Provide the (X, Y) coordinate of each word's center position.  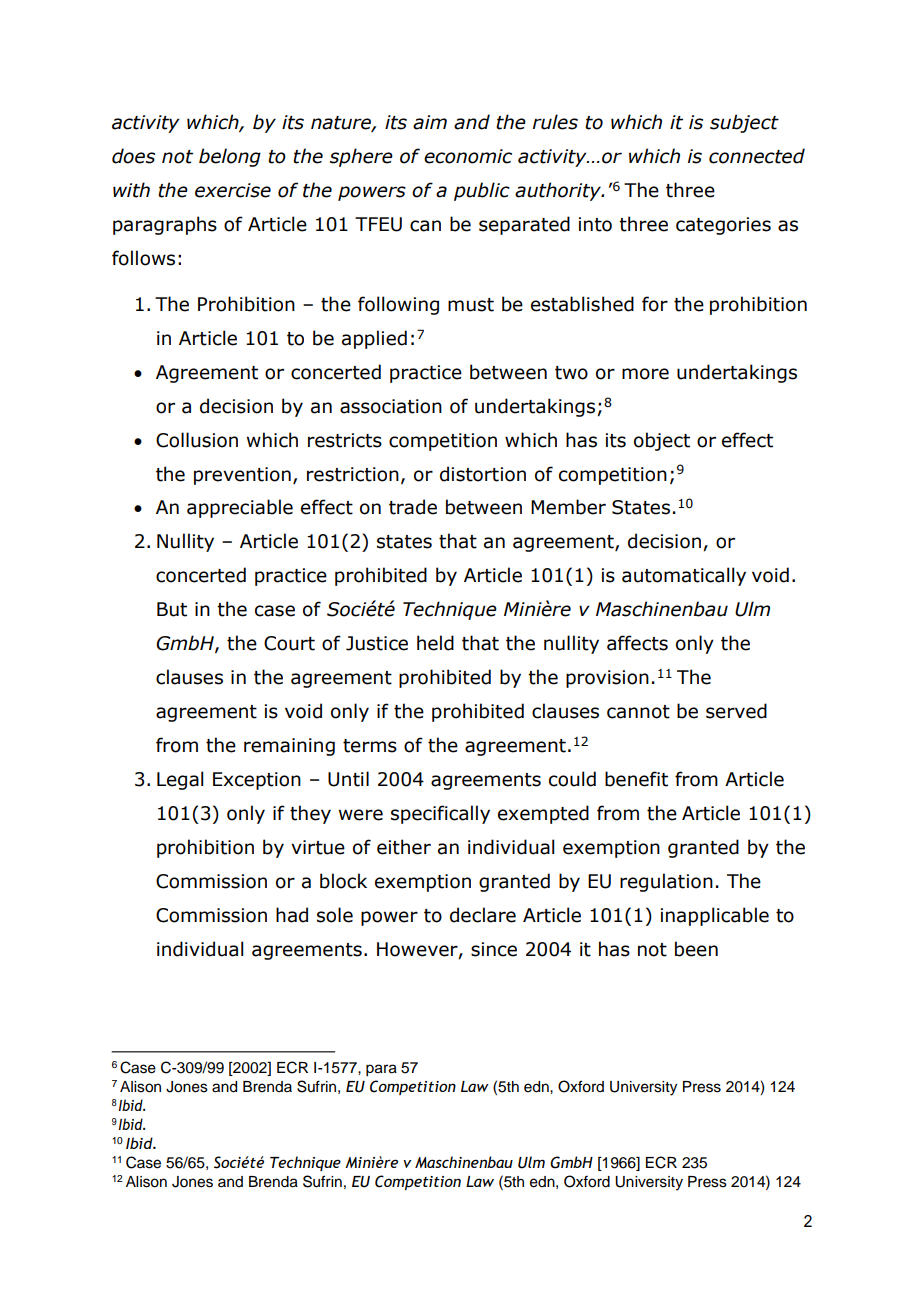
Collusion (197, 440)
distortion (483, 474)
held (435, 643)
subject (744, 123)
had (292, 915)
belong (230, 157)
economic (468, 156)
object (662, 441)
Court (289, 643)
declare (483, 915)
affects (637, 643)
